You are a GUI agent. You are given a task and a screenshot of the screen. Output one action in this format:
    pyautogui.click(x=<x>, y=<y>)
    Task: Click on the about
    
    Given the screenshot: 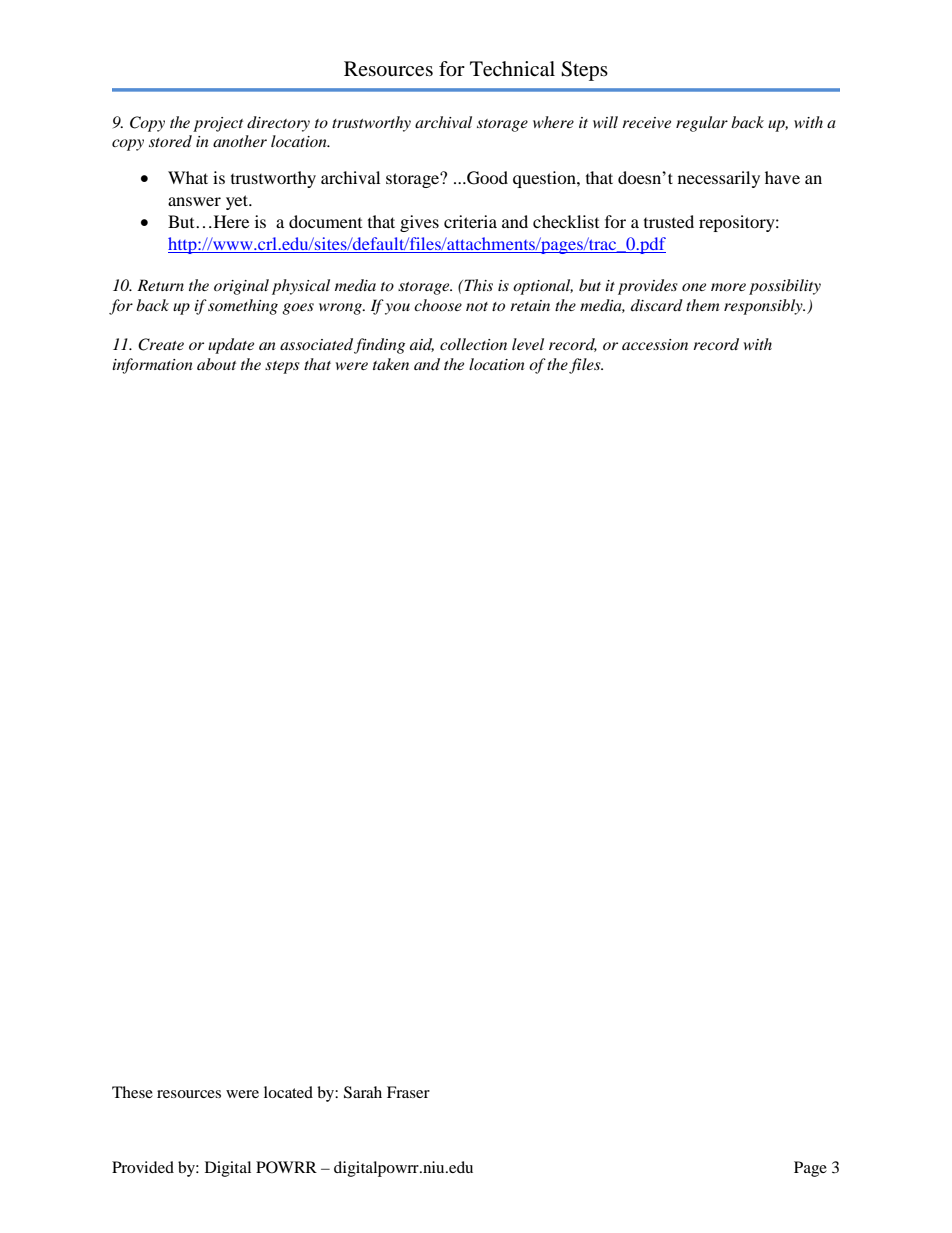 What is the action you would take?
    pyautogui.click(x=216, y=364)
